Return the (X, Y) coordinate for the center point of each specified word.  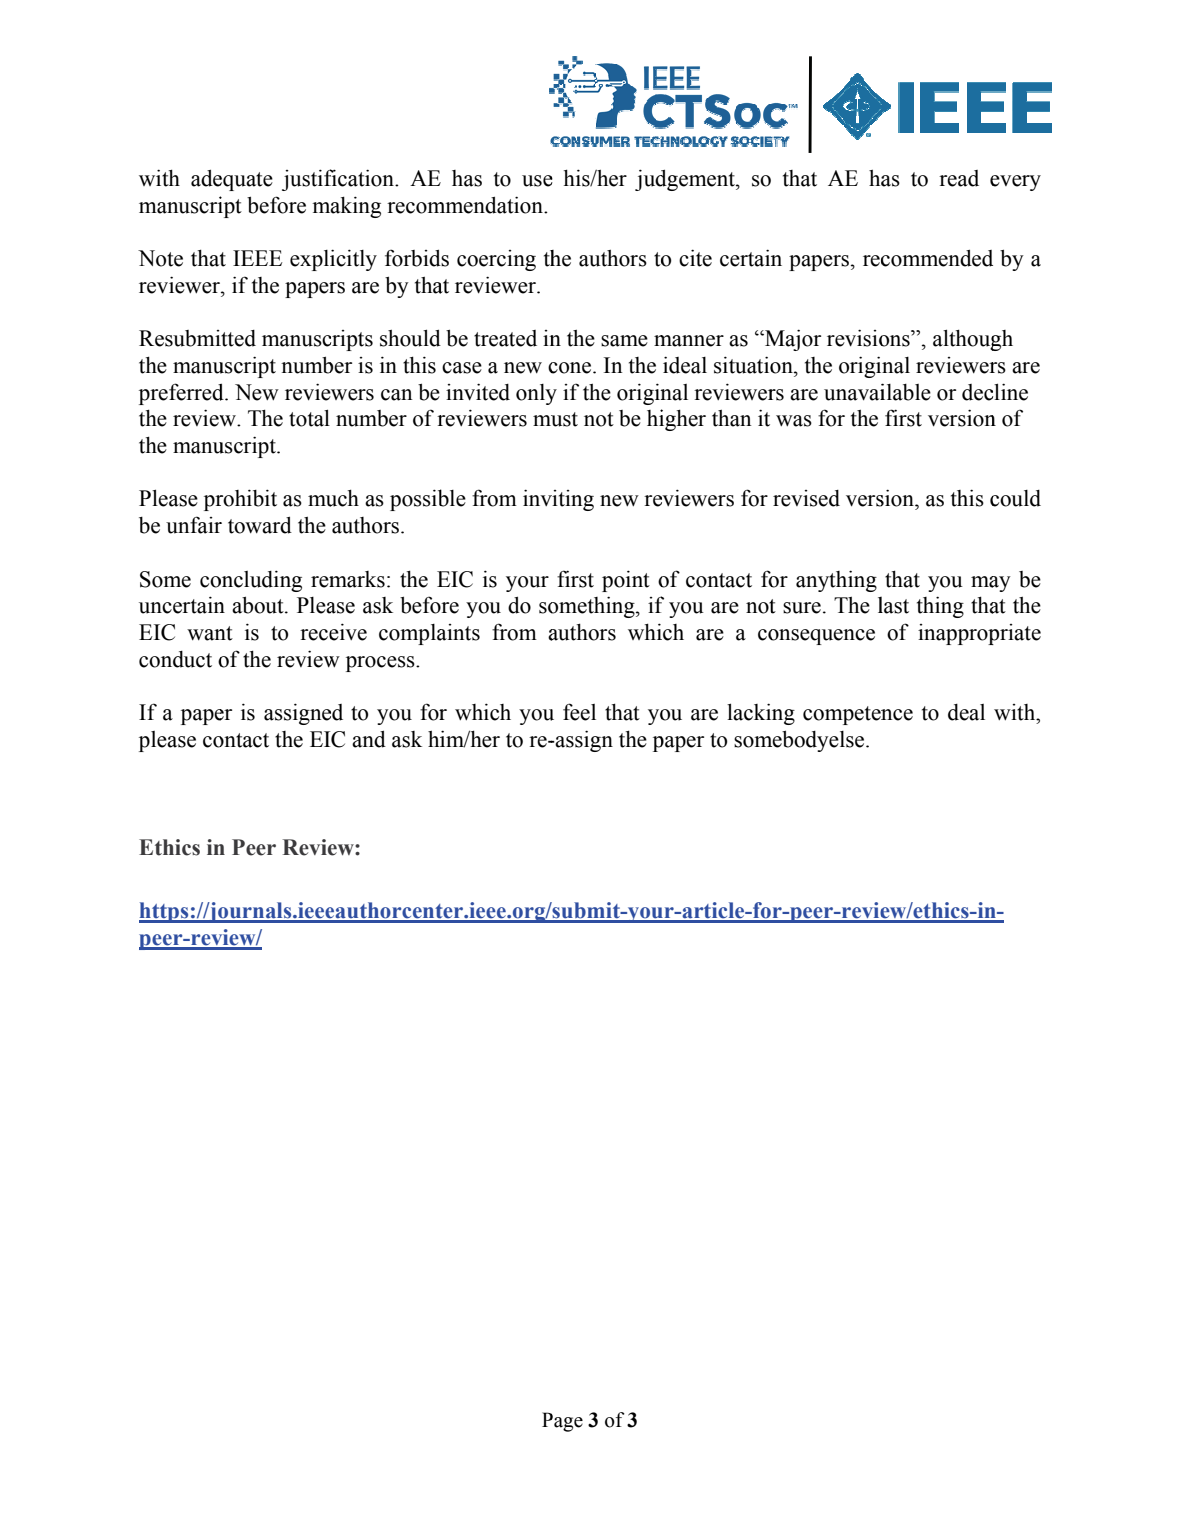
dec (979, 392)
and (369, 739)
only (536, 394)
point (626, 581)
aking (355, 207)
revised (806, 498)
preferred (182, 394)
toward (260, 525)
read (959, 178)
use (537, 181)
